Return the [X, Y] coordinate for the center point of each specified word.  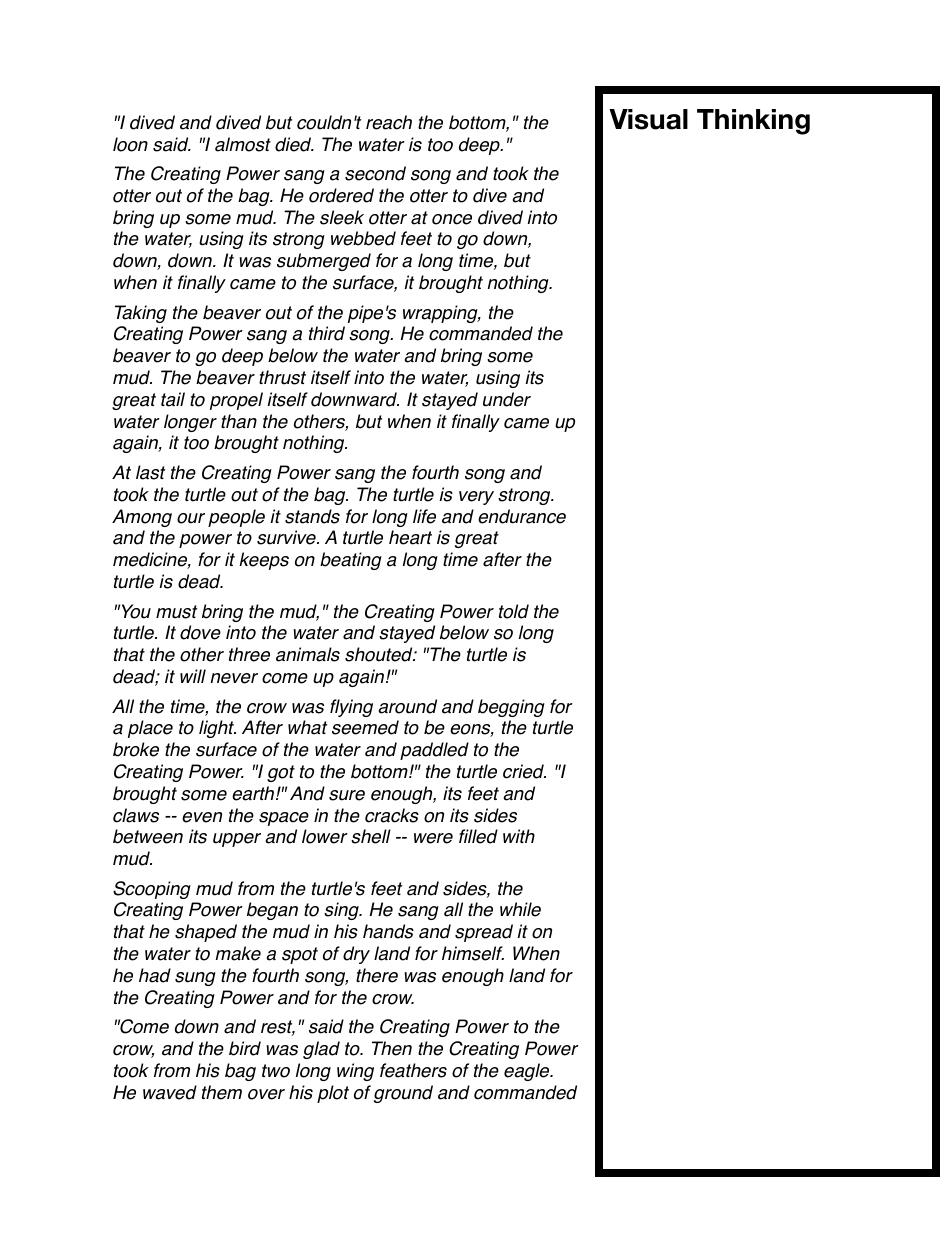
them [222, 1092]
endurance [522, 516]
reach [389, 122]
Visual [648, 119]
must [176, 612]
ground [403, 1094]
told [514, 611]
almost [243, 144]
